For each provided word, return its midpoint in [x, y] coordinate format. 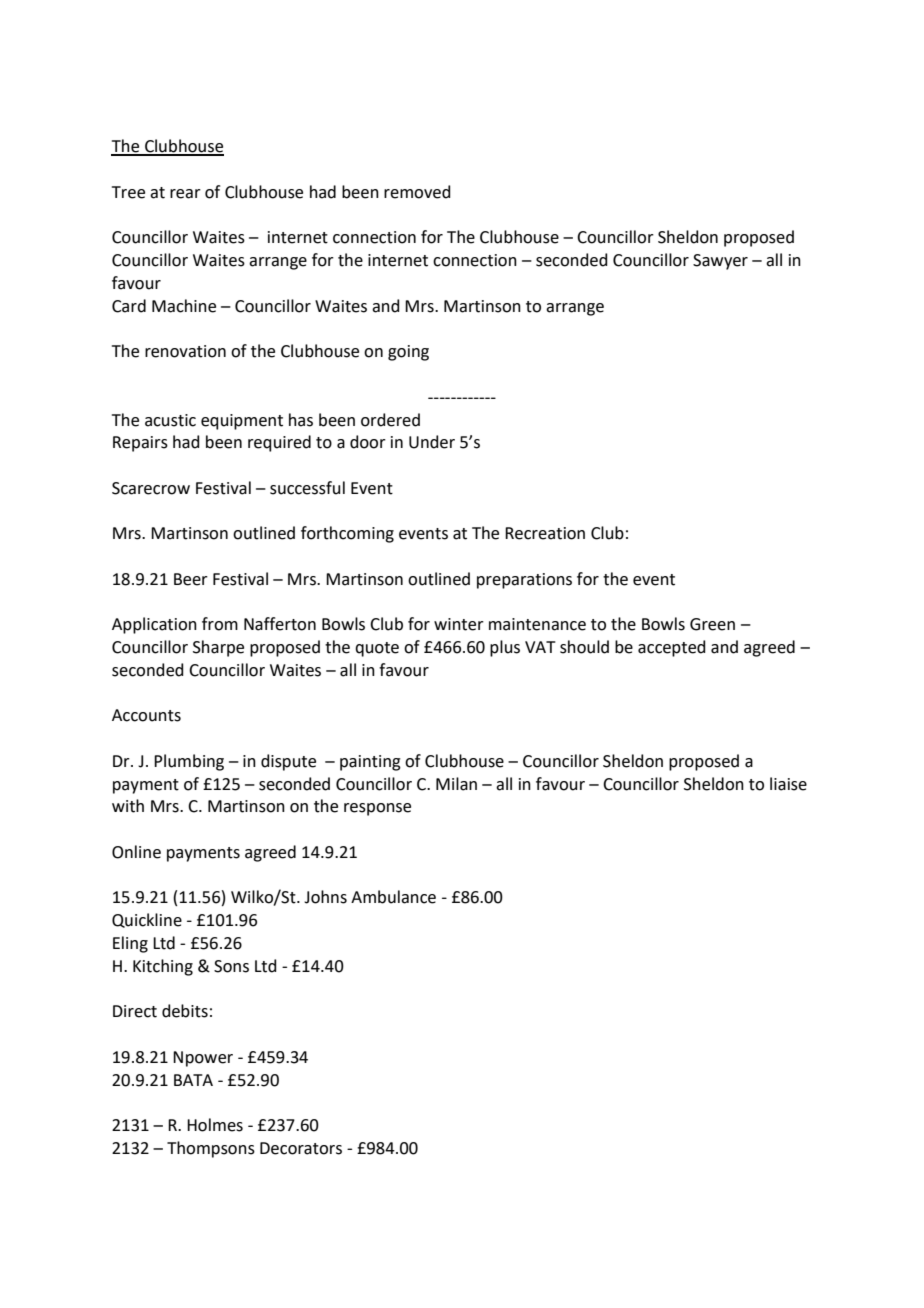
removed [417, 192]
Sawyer [720, 262]
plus [505, 648]
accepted [672, 648]
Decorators [301, 1148]
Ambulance [393, 897]
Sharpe [218, 648]
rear [185, 194]
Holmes [215, 1125]
